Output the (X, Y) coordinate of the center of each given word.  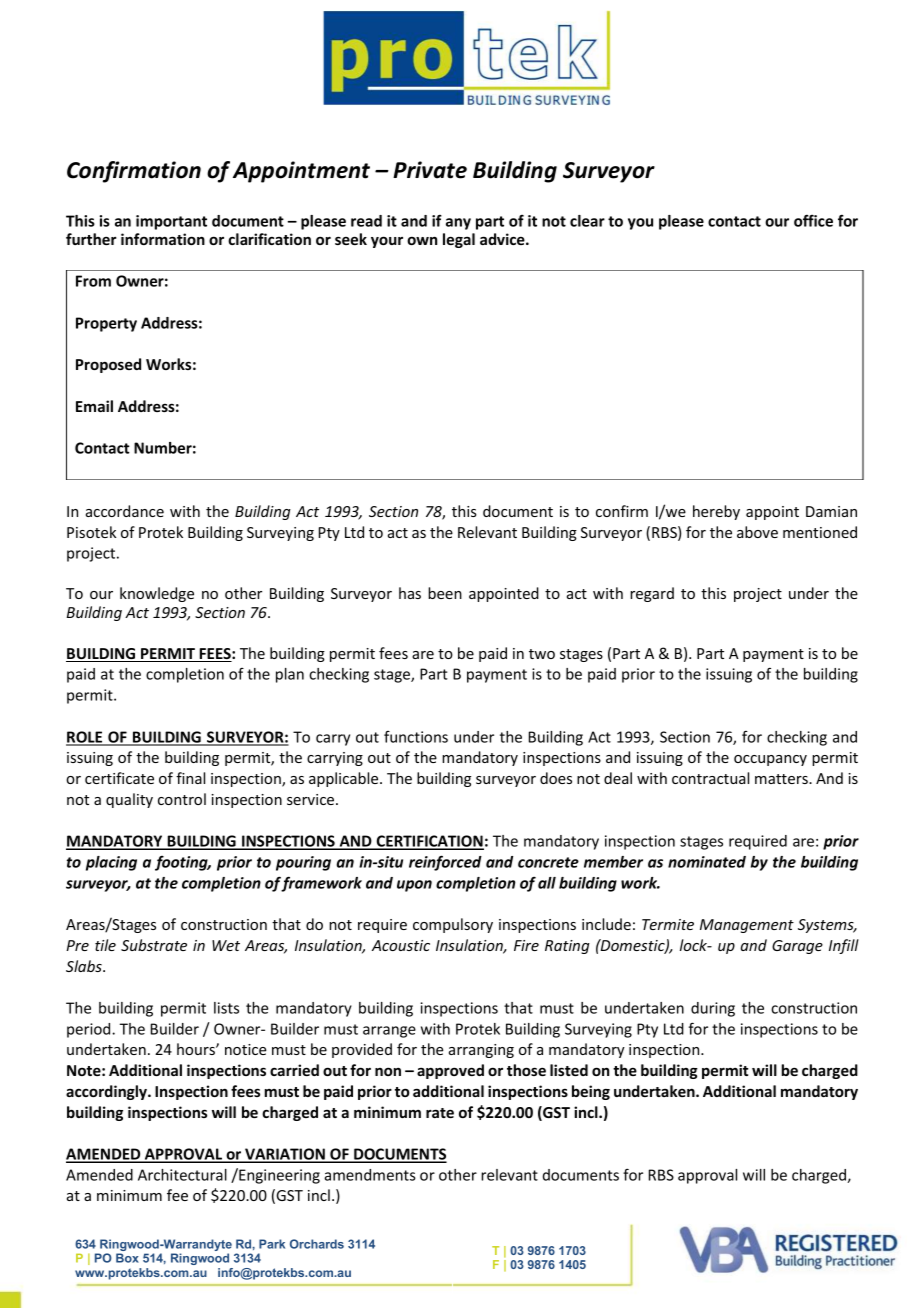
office (813, 220)
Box (127, 1258)
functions (416, 737)
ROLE (85, 738)
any (458, 224)
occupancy (770, 760)
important (171, 222)
